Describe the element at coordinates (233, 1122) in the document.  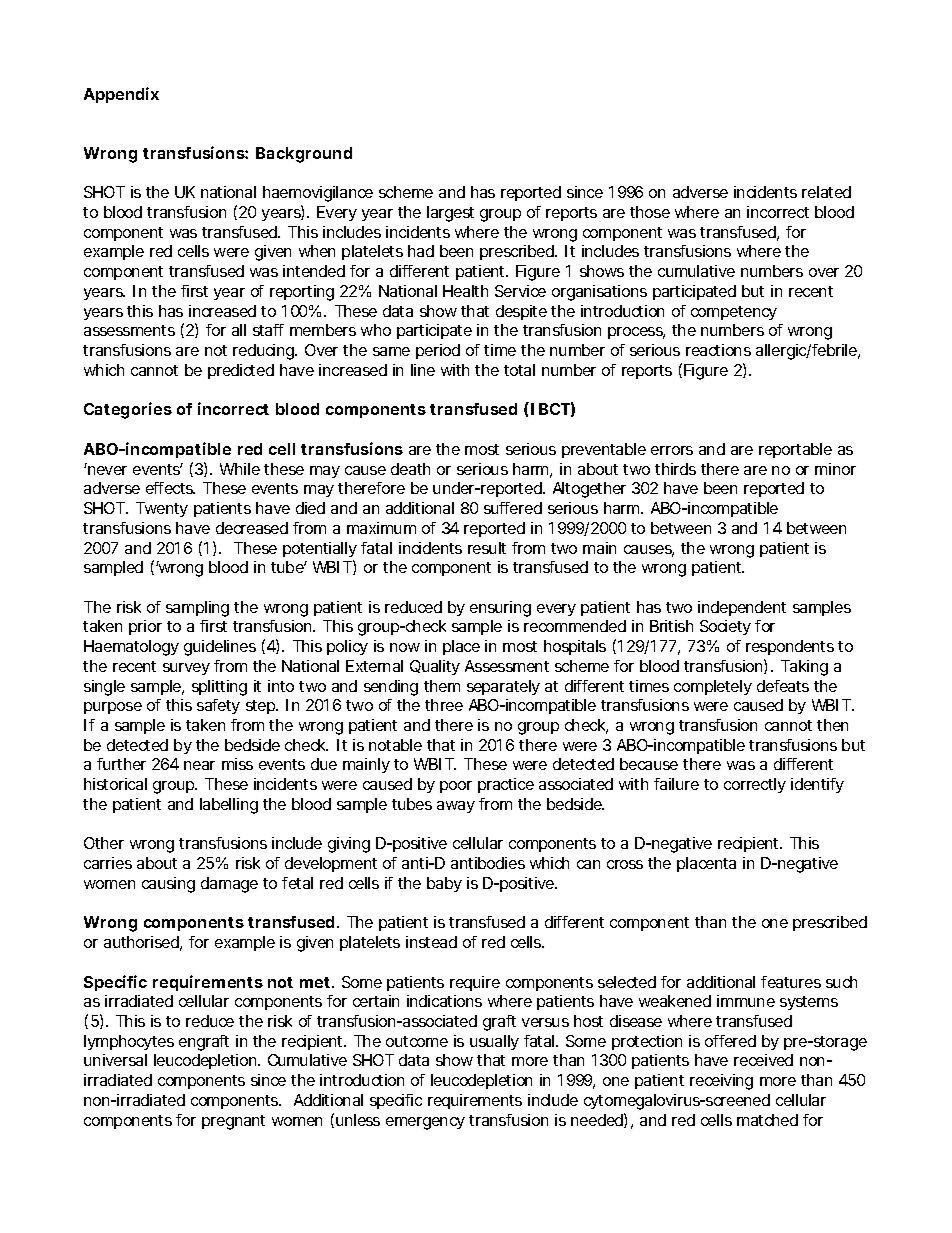
I see `pregnant` at that location.
